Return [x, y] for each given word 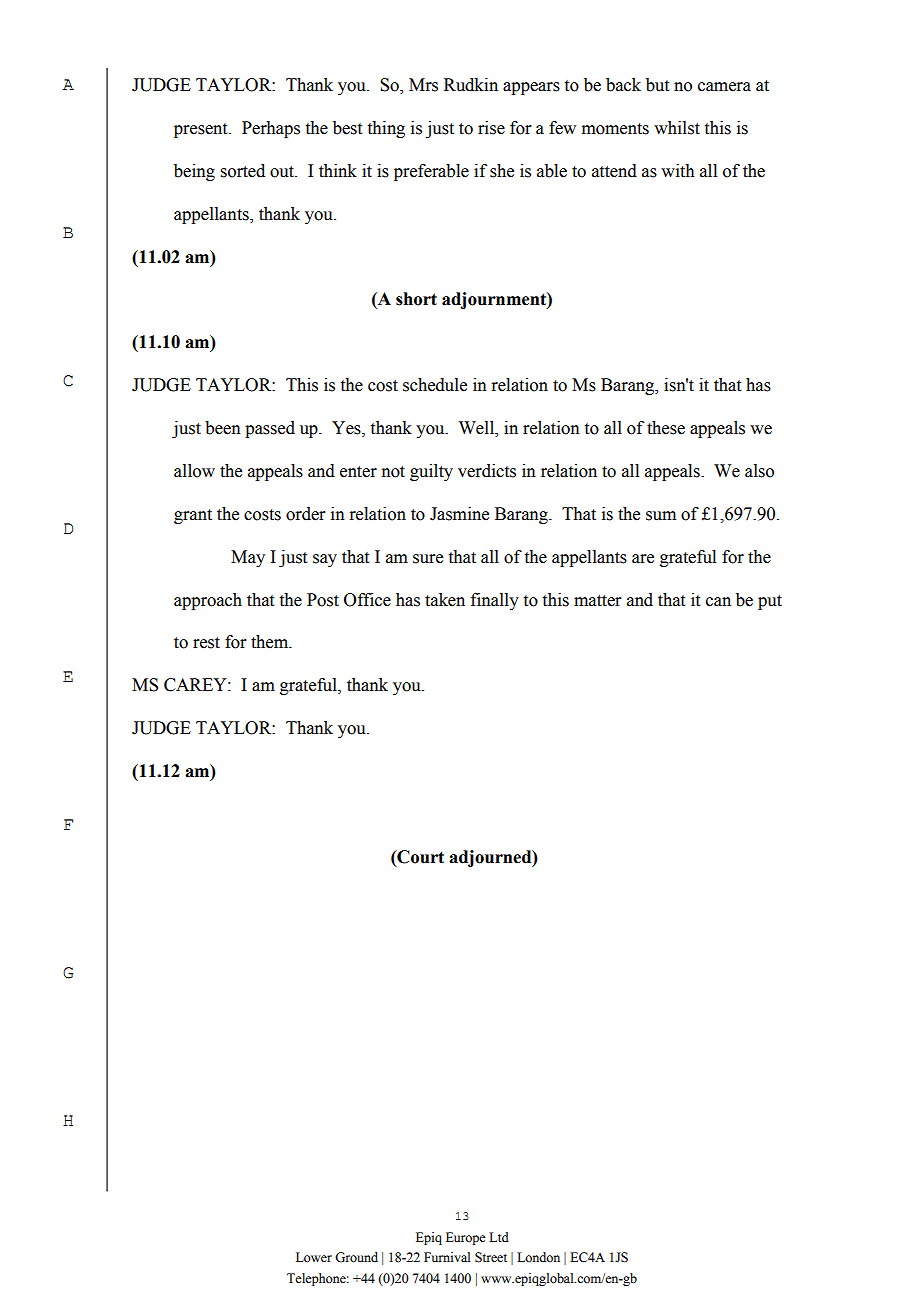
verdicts [487, 471]
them [271, 642]
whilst [677, 128]
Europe [465, 1238]
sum [661, 516]
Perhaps [271, 129]
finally [495, 601]
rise [491, 128]
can [718, 602]
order [306, 514]
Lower [314, 1257]
